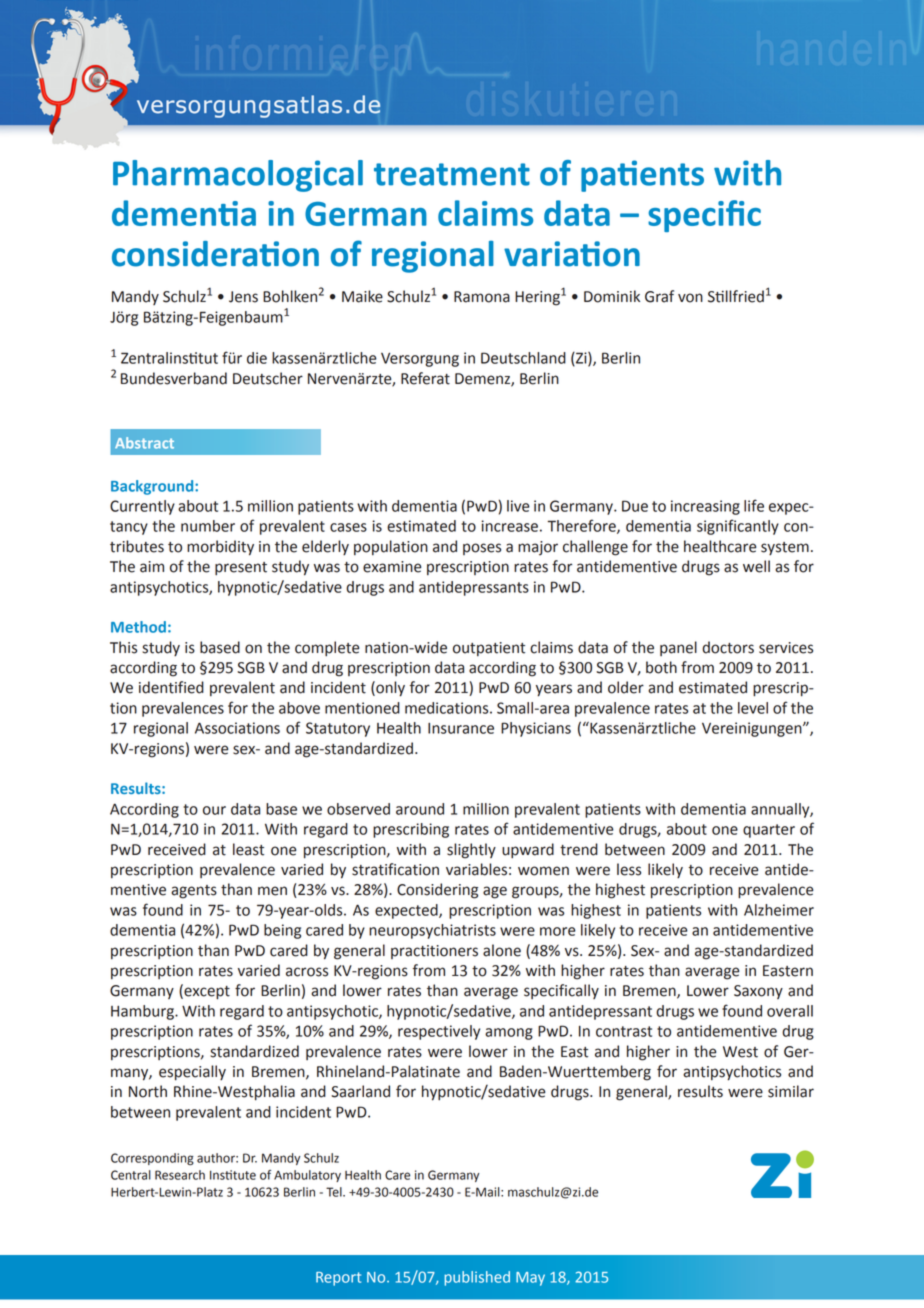 This image has width=924, height=1308. Describe the element at coordinates (439, 1032) in the image. I see `respectively` at that location.
